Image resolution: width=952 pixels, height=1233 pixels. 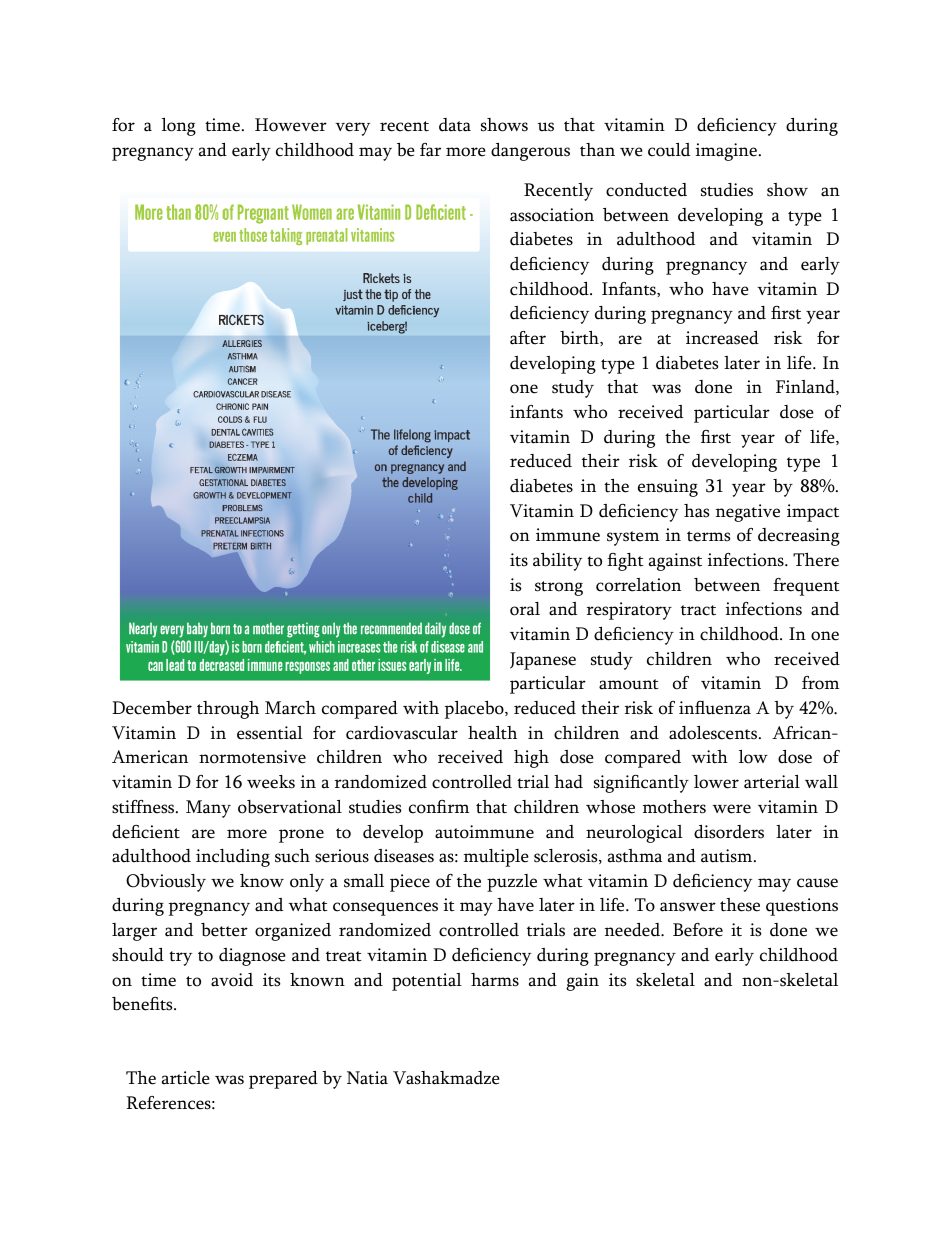 I want to click on long, so click(x=179, y=127).
